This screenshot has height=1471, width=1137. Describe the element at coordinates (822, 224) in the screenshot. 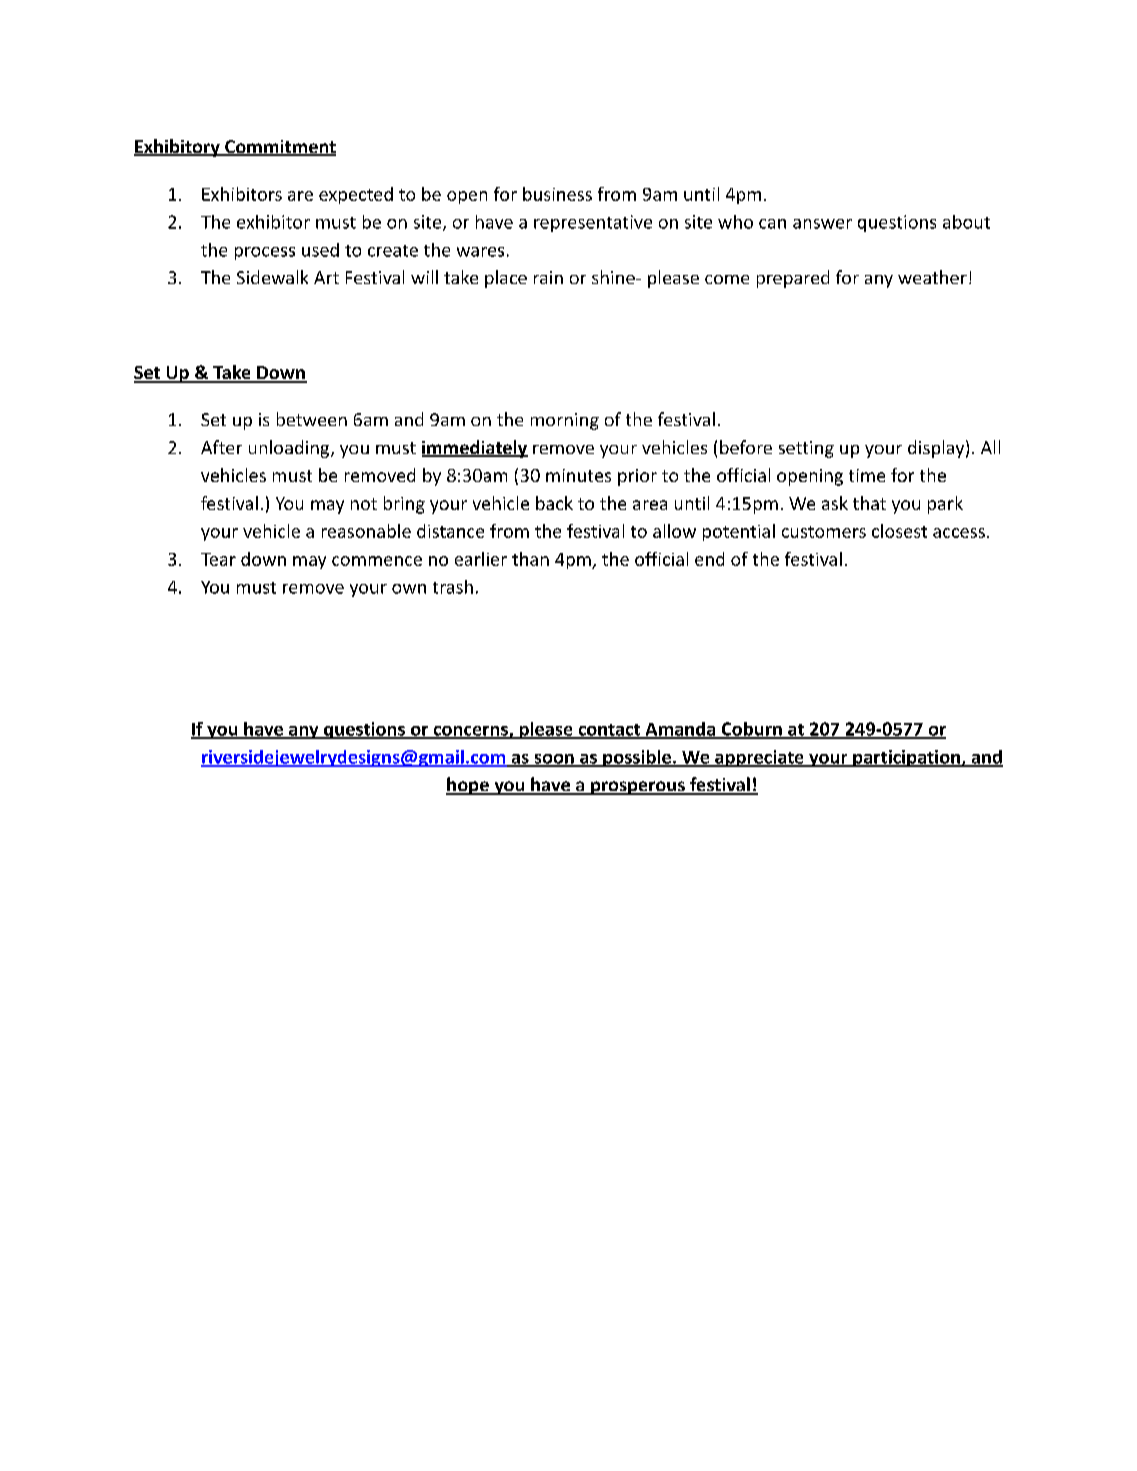

I see `answer` at that location.
